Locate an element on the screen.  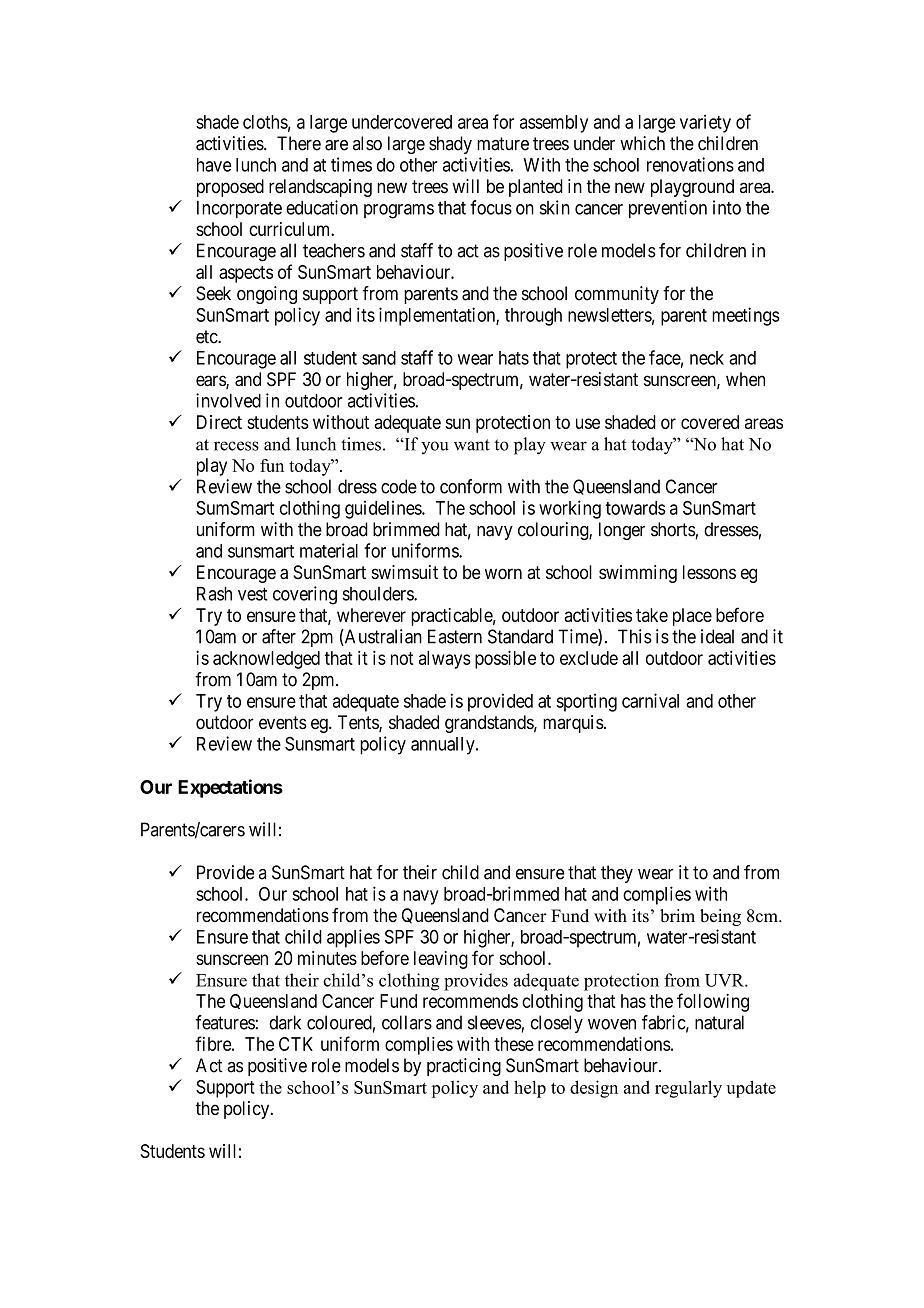
place is located at coordinates (692, 617).
